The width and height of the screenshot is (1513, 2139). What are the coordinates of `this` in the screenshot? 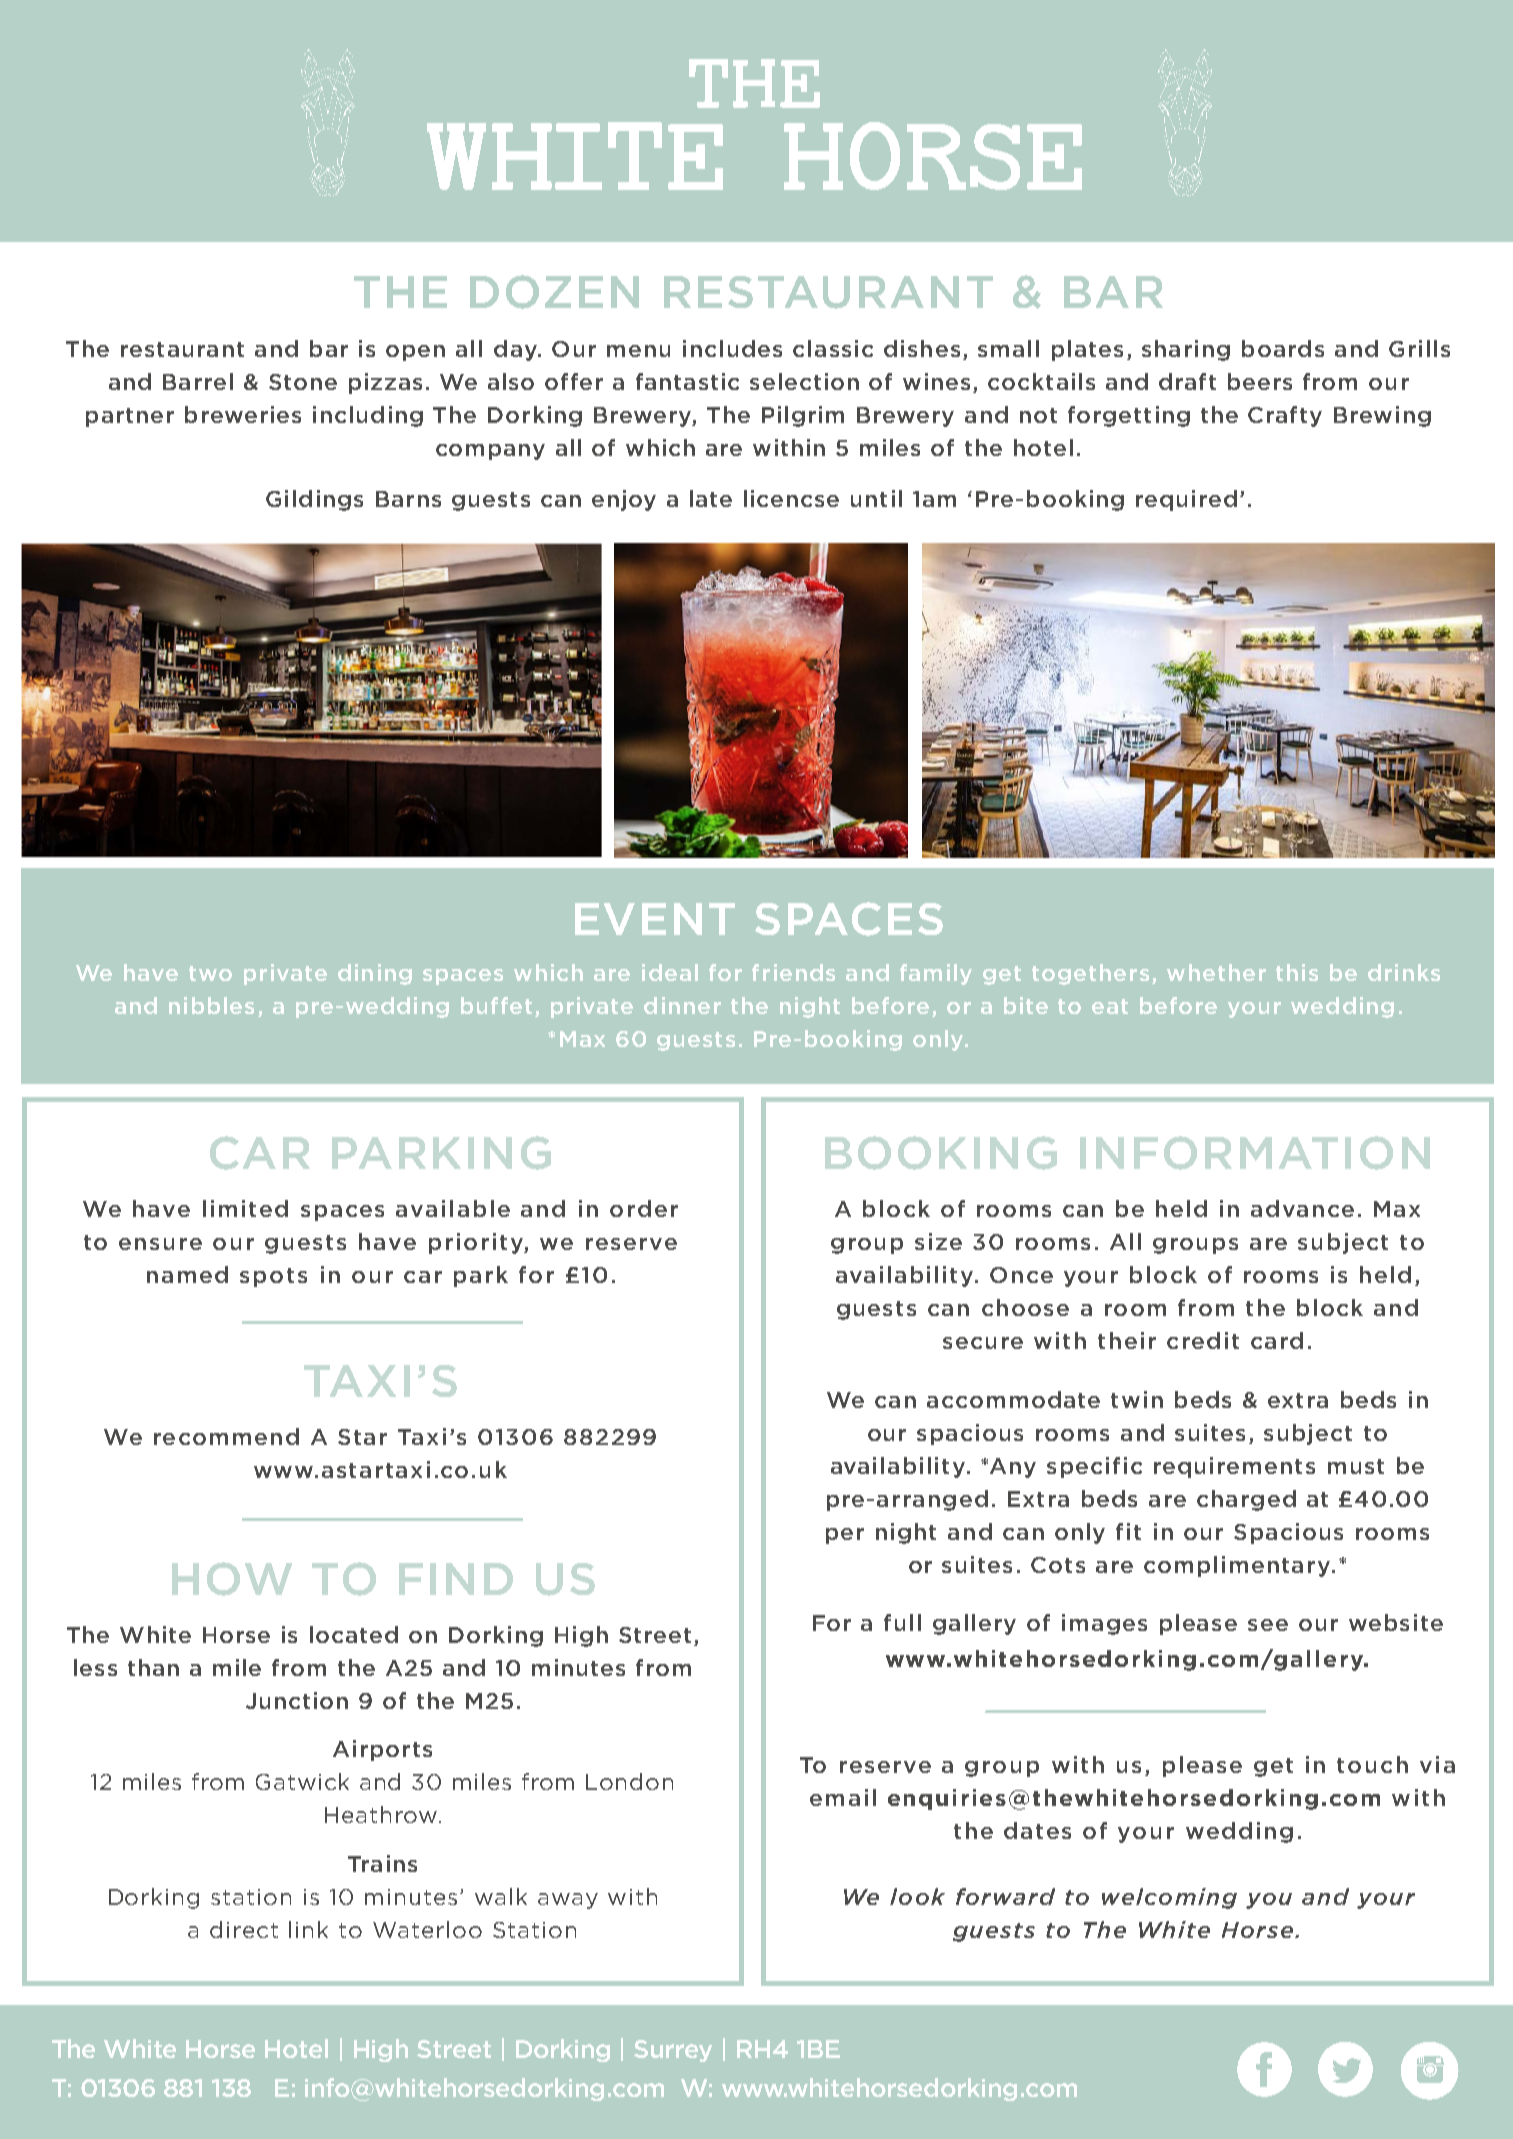 It's located at (1297, 972).
